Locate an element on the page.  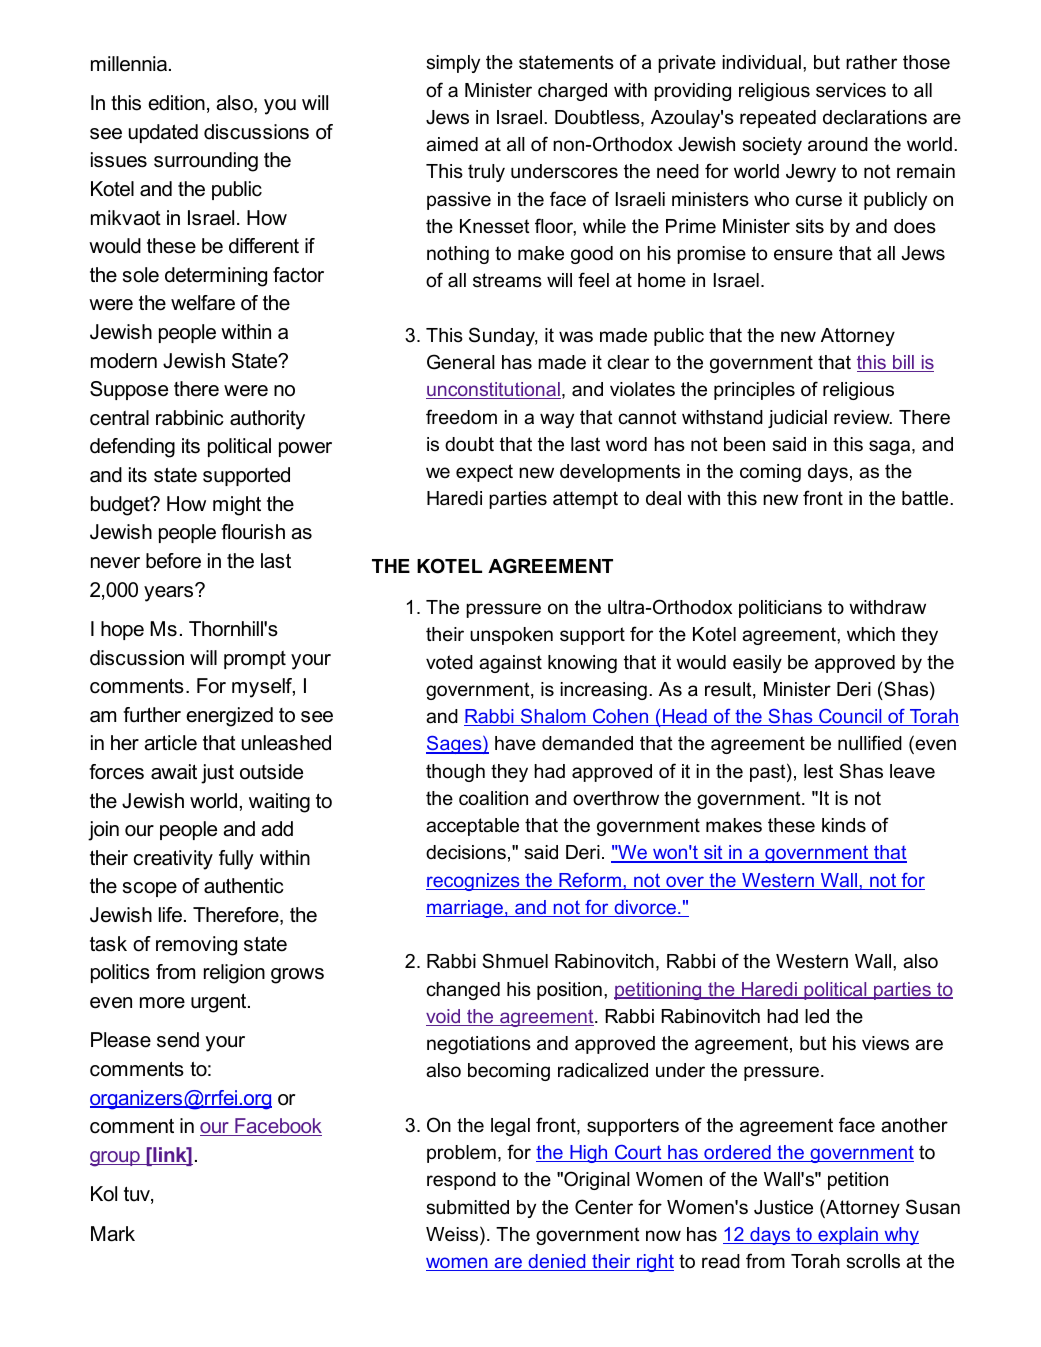
charged is located at coordinates (572, 92).
